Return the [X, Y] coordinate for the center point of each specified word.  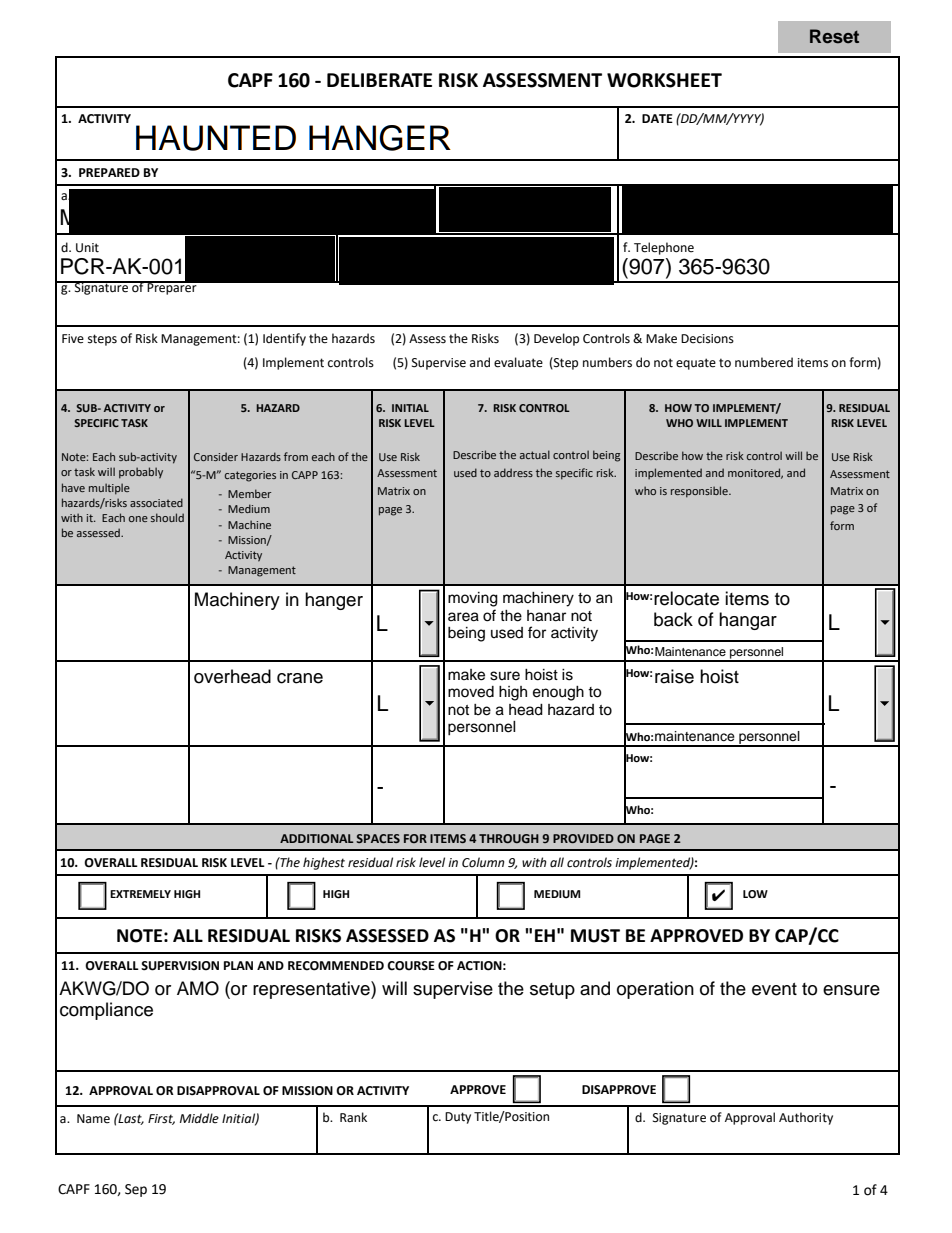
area [463, 617]
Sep [136, 1190]
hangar [748, 621]
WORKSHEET [664, 80]
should [167, 517]
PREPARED [109, 172]
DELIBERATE [379, 80]
